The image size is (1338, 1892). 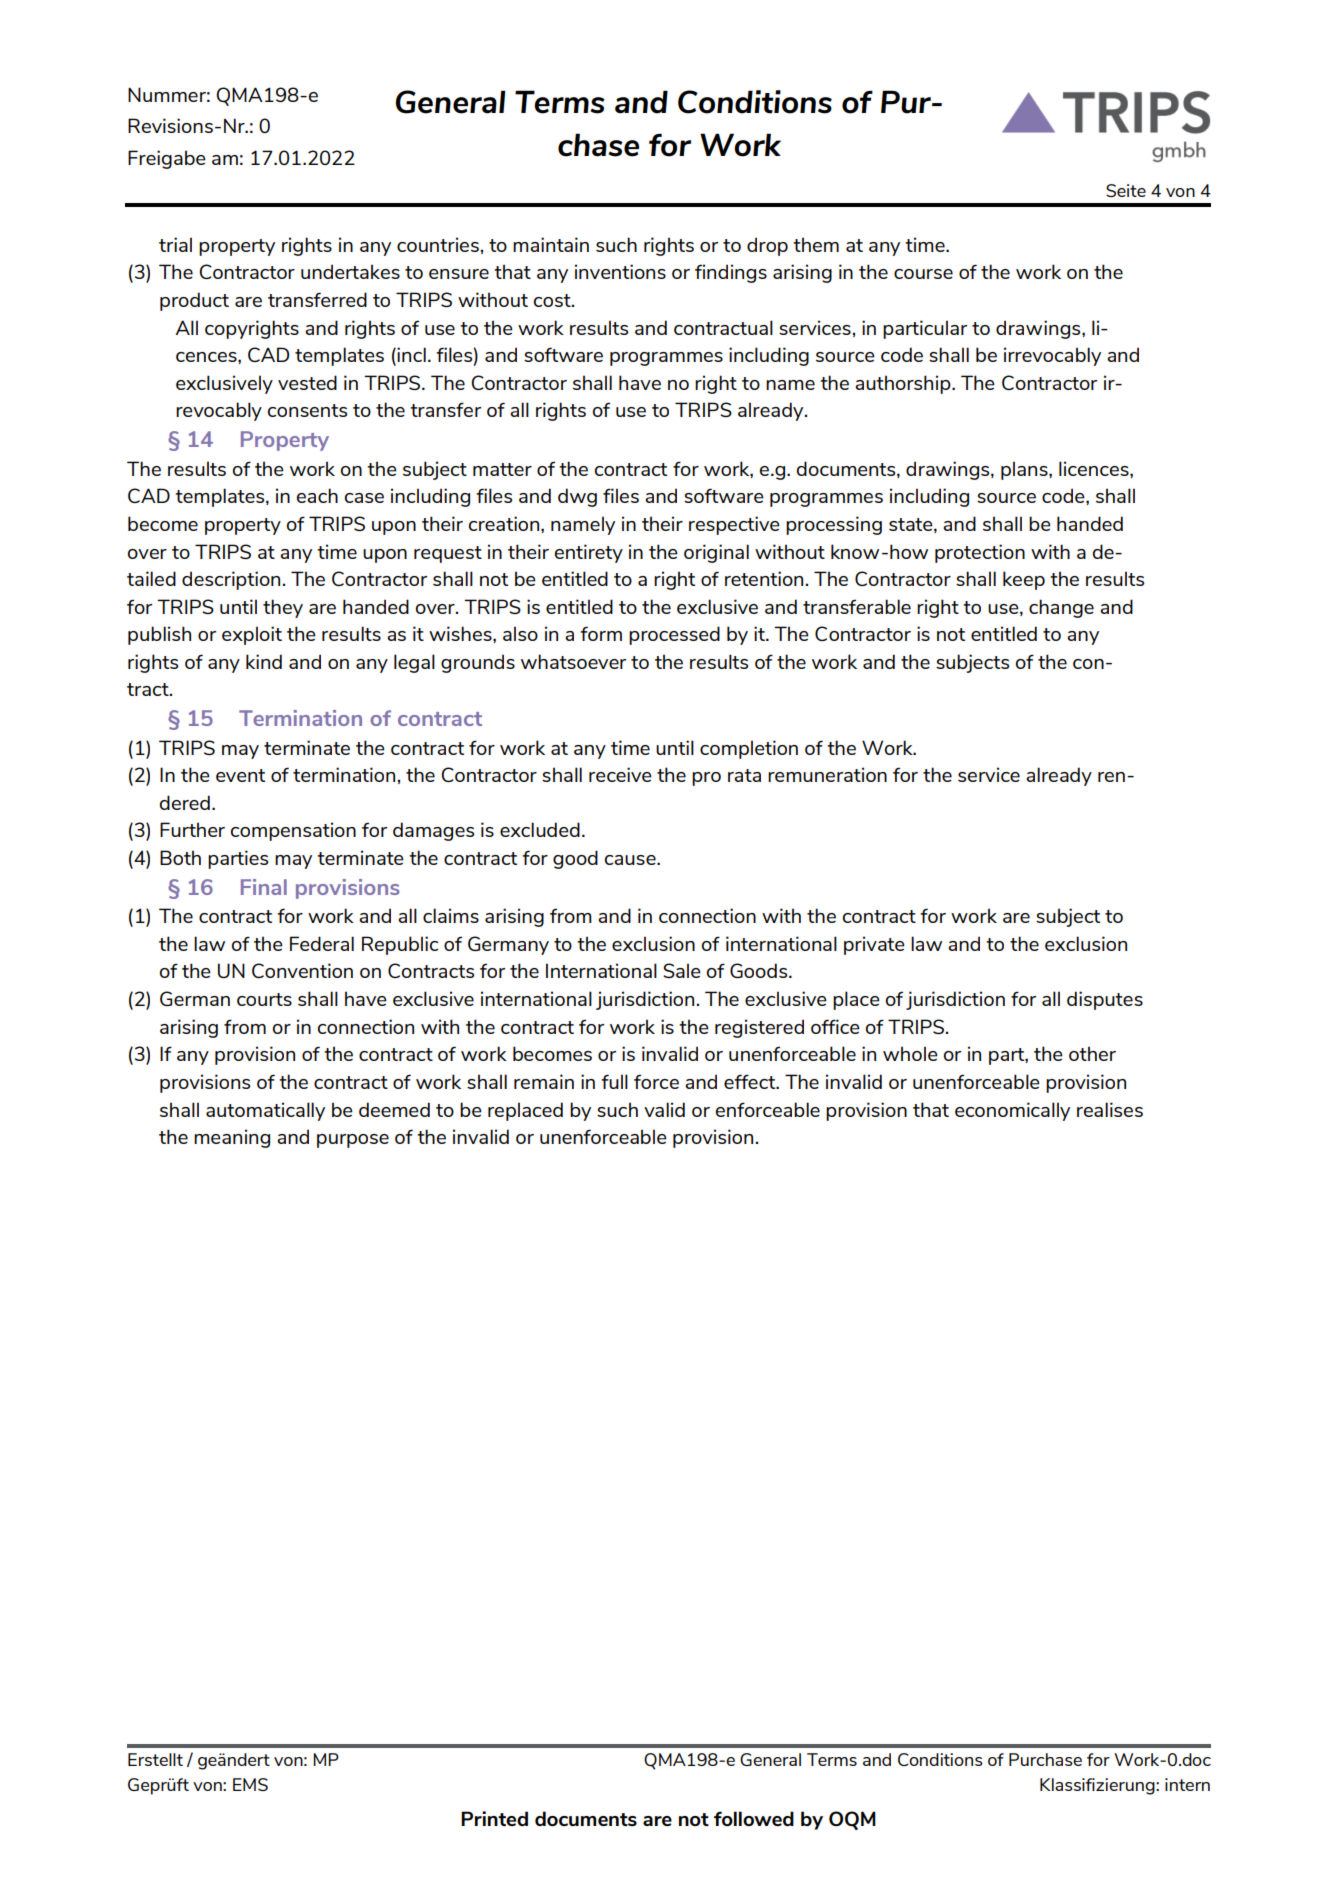 What do you see at coordinates (754, 1818) in the document?
I see `followed` at bounding box center [754, 1818].
